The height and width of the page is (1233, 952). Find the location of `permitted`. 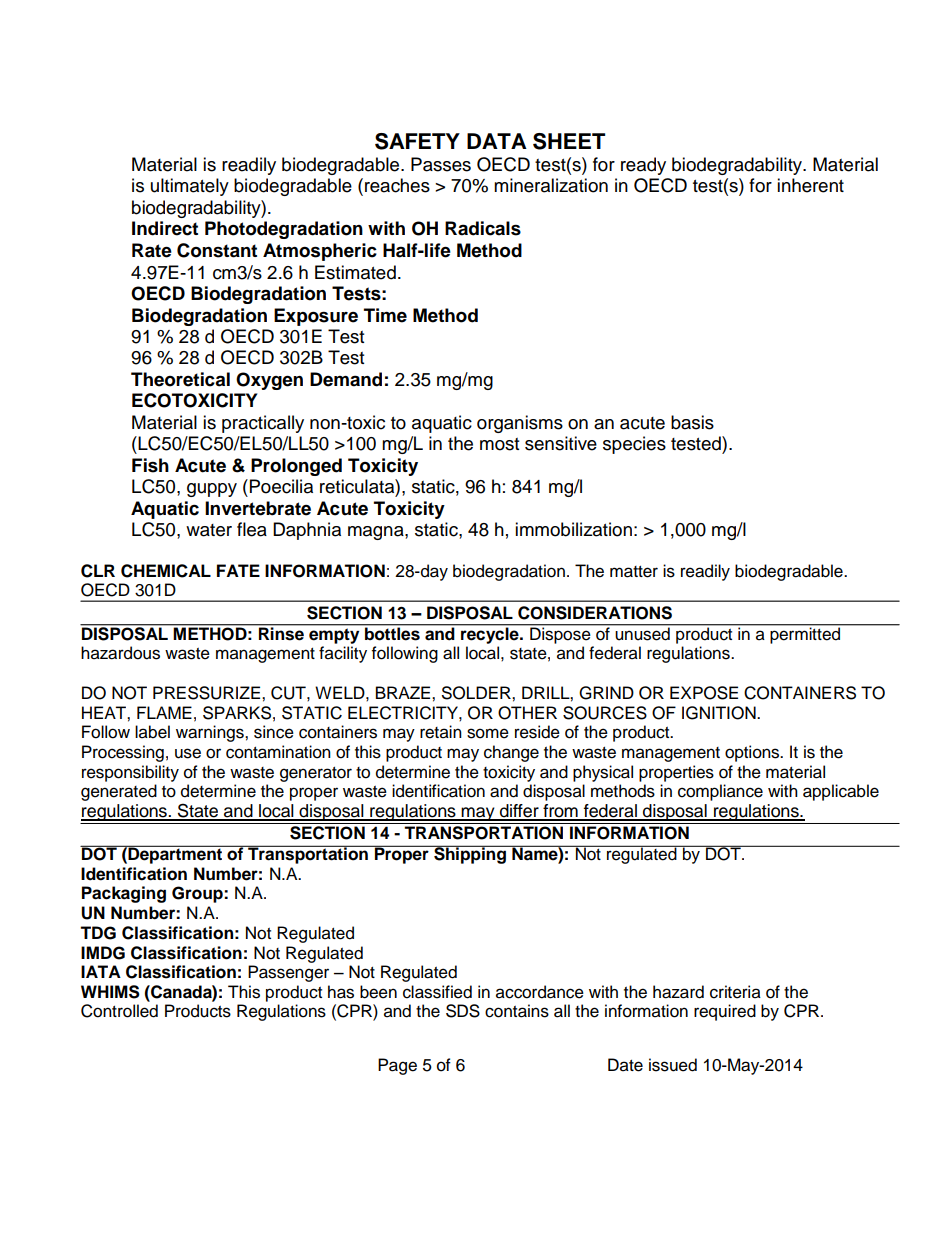

permitted is located at coordinates (805, 634).
